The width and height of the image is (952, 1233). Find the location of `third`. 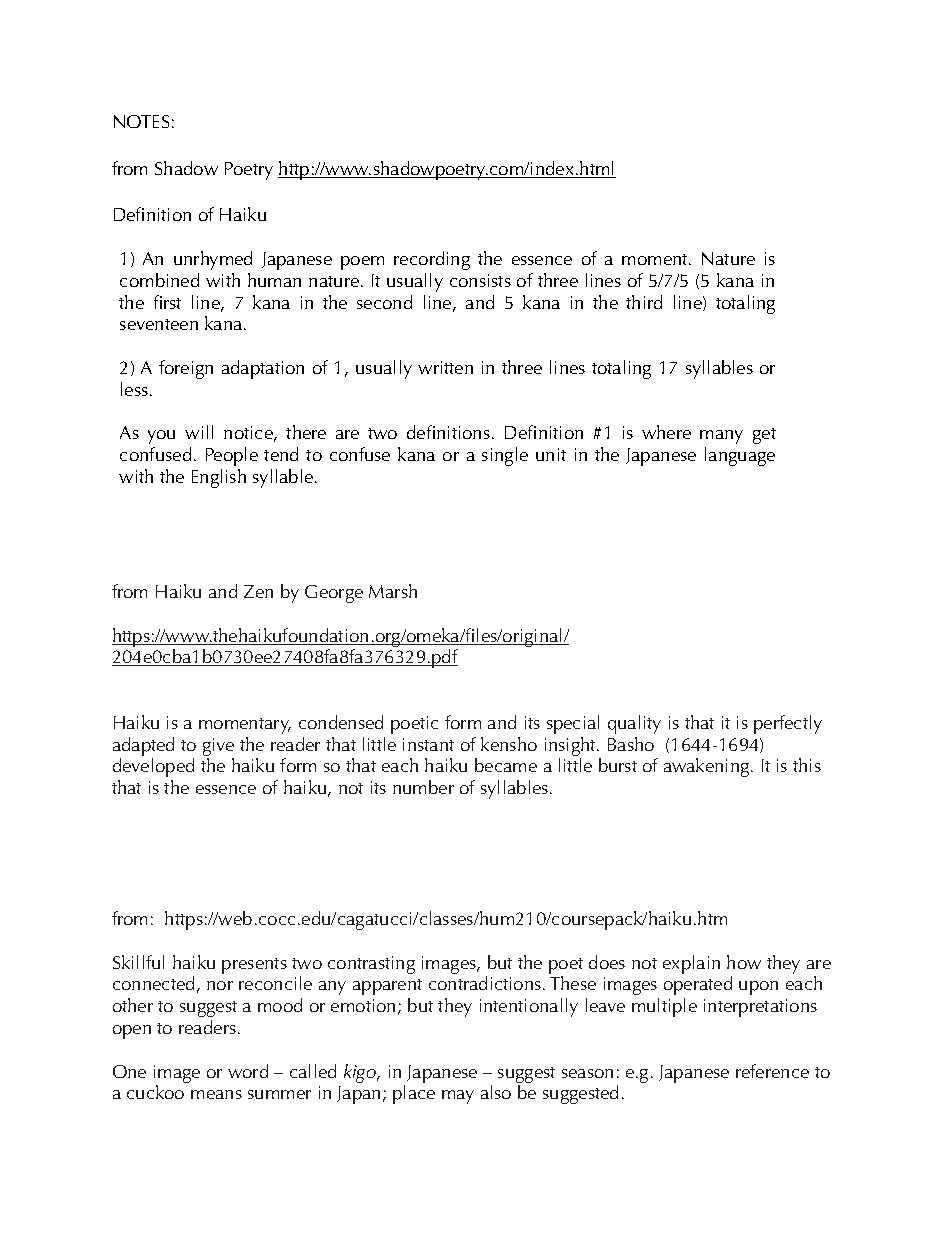

third is located at coordinates (644, 302).
